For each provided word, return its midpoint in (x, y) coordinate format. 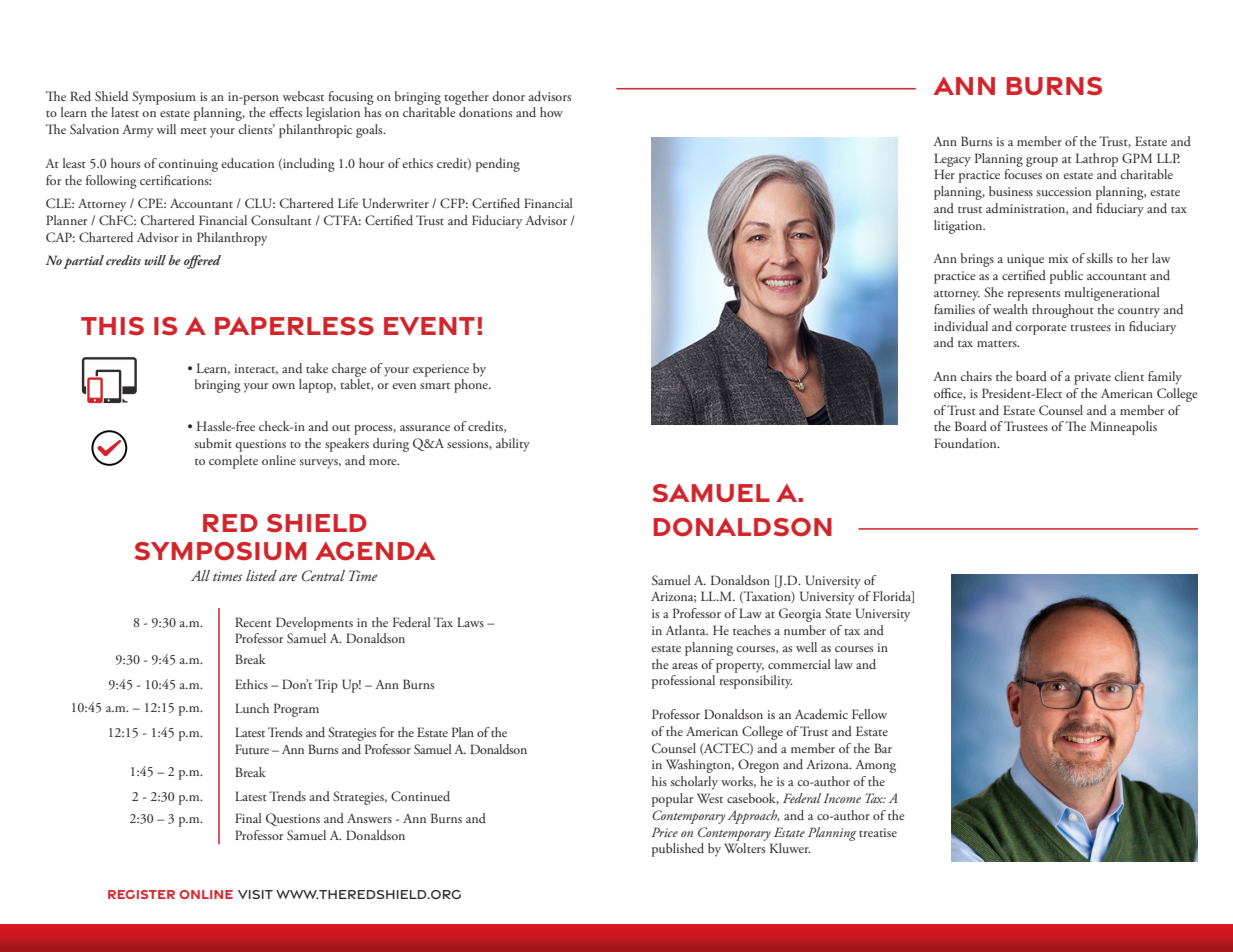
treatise (878, 832)
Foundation (966, 443)
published (678, 850)
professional (683, 682)
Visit (255, 894)
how (551, 112)
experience (441, 370)
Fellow (869, 714)
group (1042, 162)
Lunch (252, 708)
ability (513, 445)
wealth (1010, 309)
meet (193, 131)
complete (233, 462)
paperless (294, 326)
